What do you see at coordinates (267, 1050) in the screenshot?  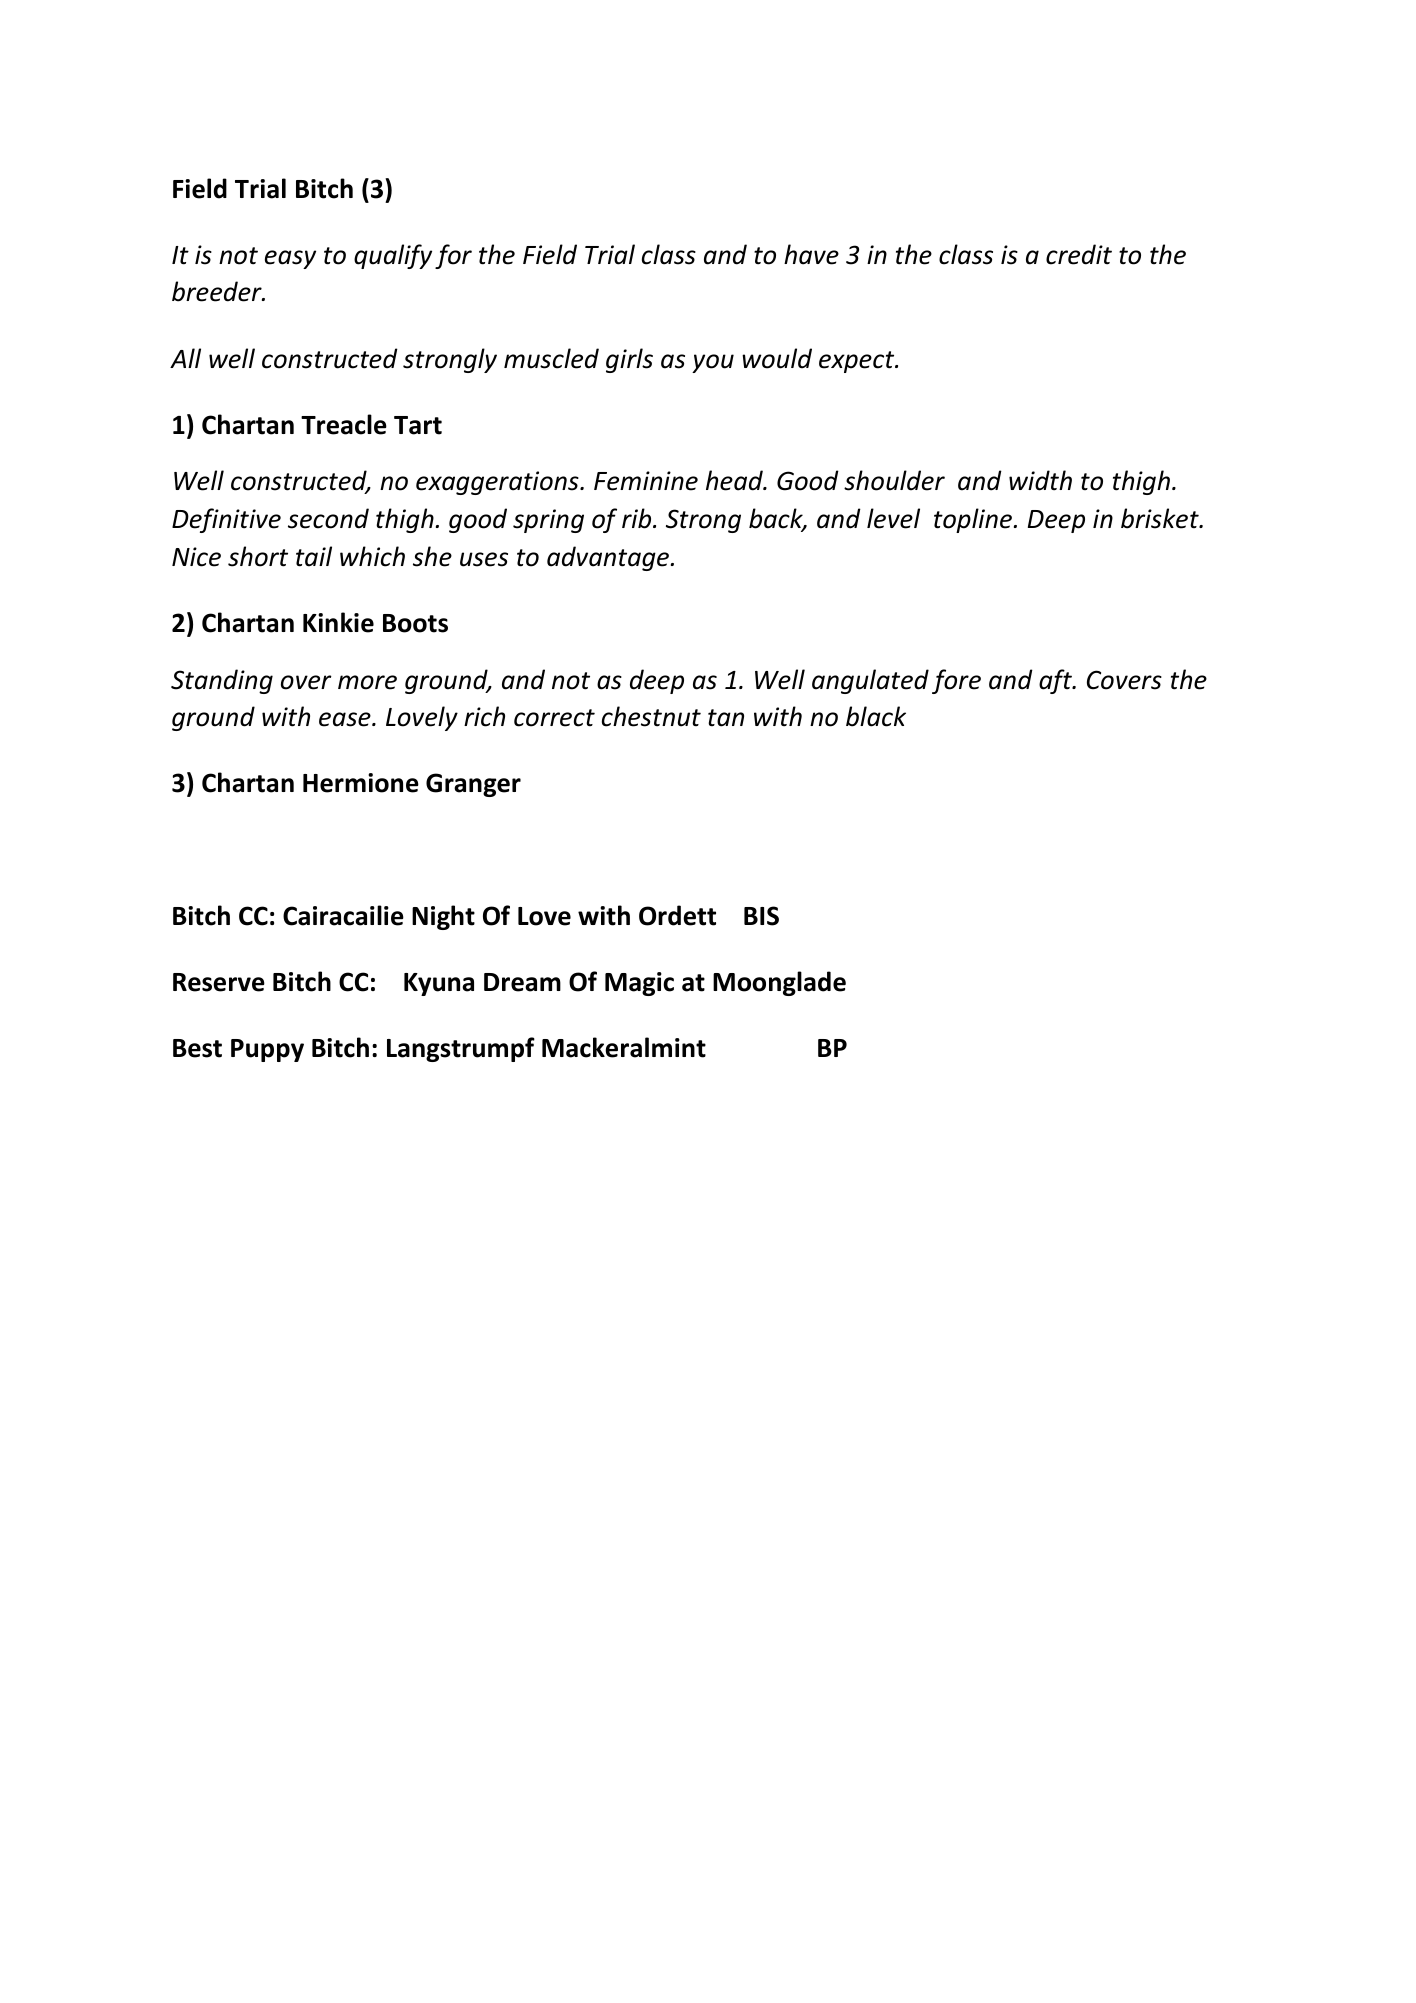 I see `Puppy` at bounding box center [267, 1050].
